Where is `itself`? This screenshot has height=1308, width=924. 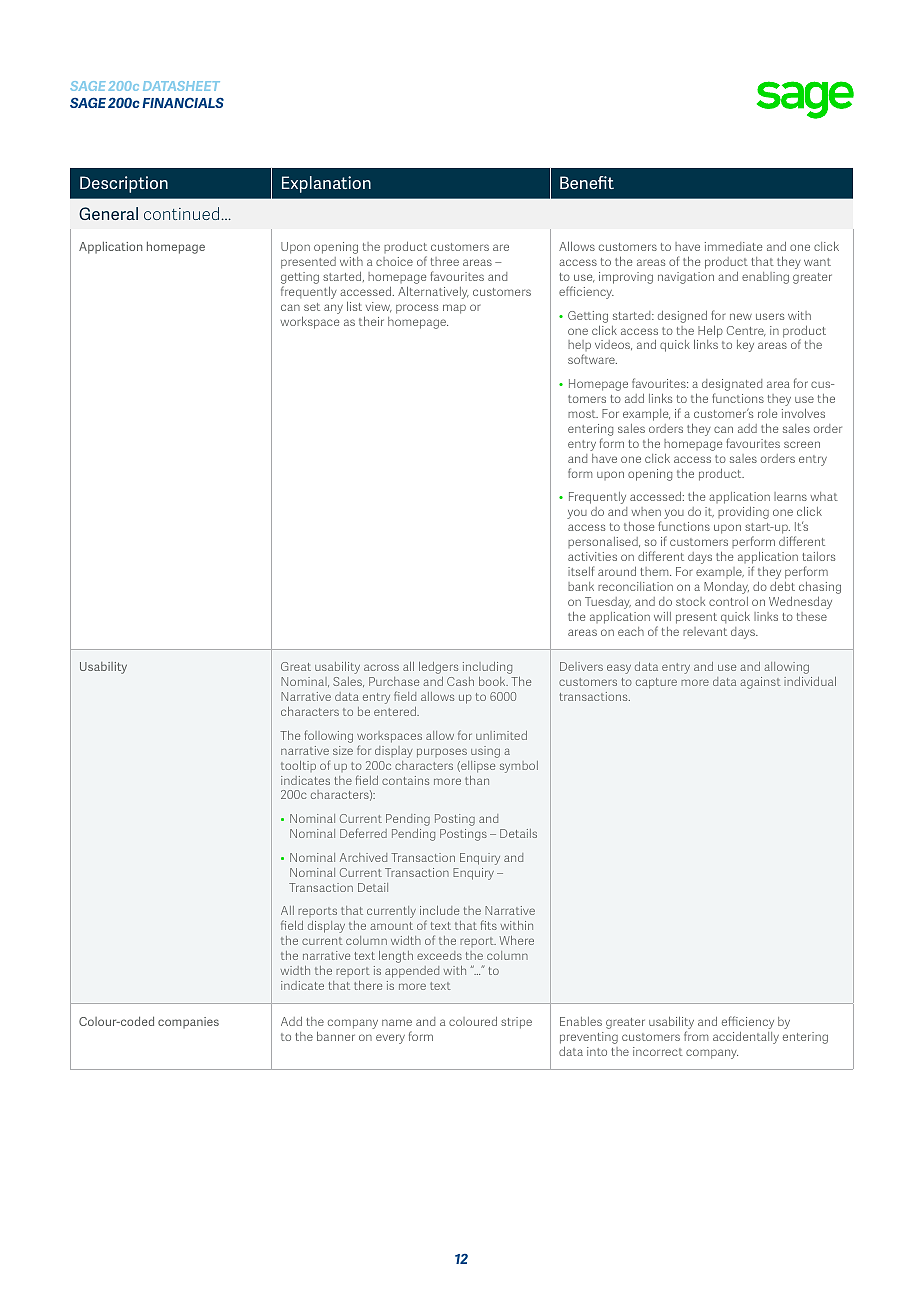
itself is located at coordinates (581, 571).
